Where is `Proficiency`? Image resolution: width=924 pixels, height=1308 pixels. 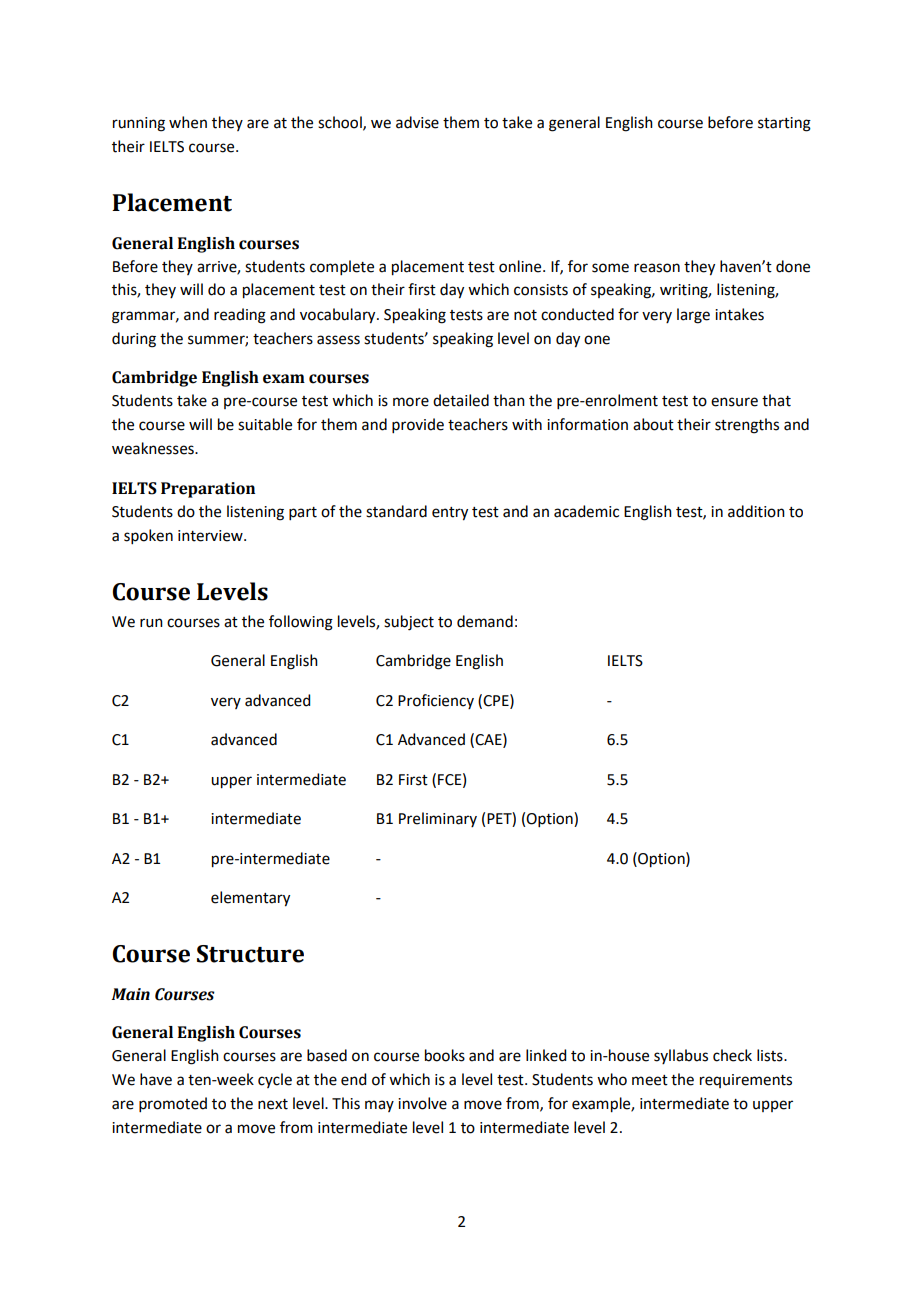
Proficiency is located at coordinates (436, 701).
